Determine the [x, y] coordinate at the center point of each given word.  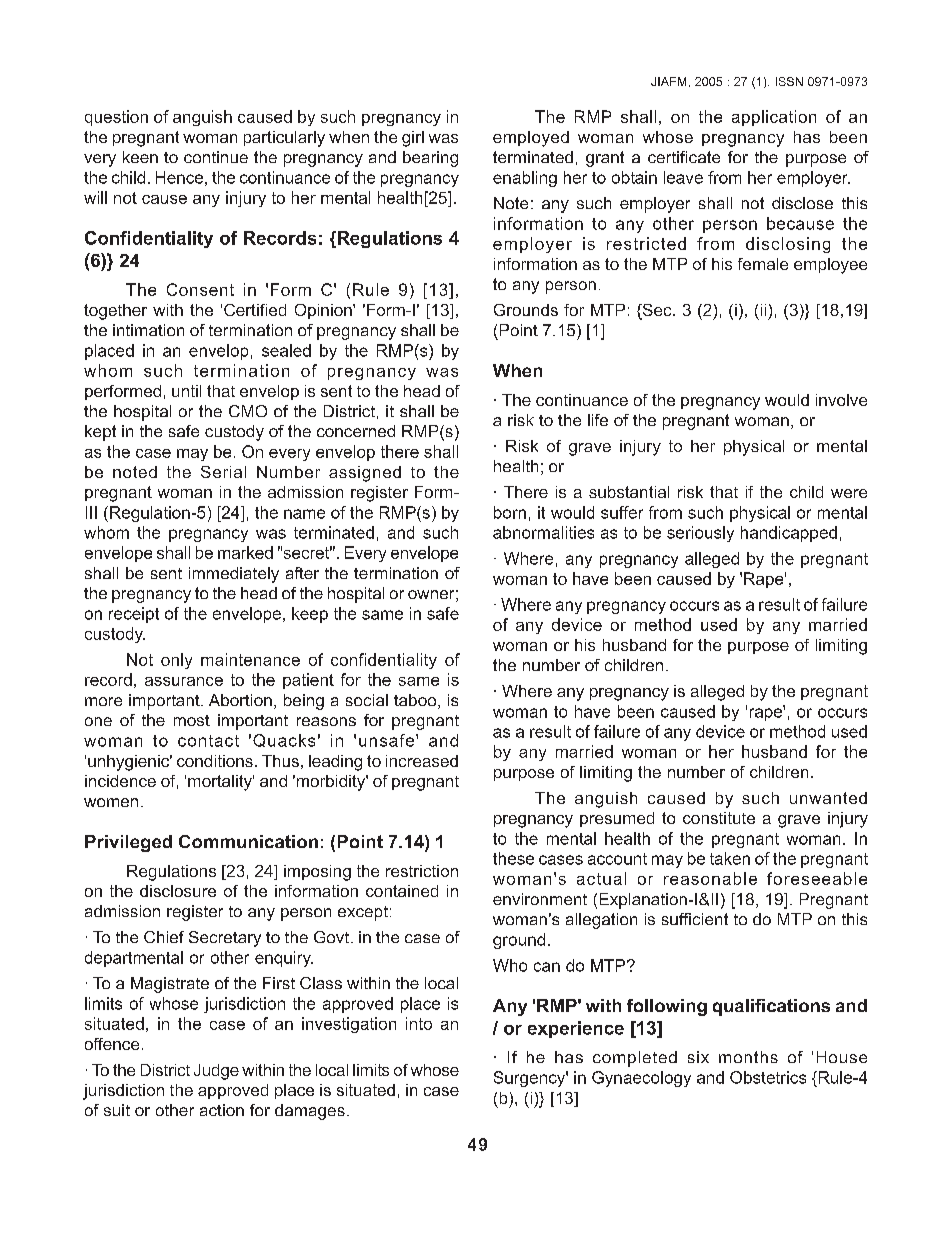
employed [531, 139]
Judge [216, 1072]
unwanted [828, 798]
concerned [356, 431]
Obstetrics [768, 1077]
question [116, 118]
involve [841, 400]
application [774, 118]
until [186, 391]
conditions [215, 761]
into [419, 1023]
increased [422, 761]
